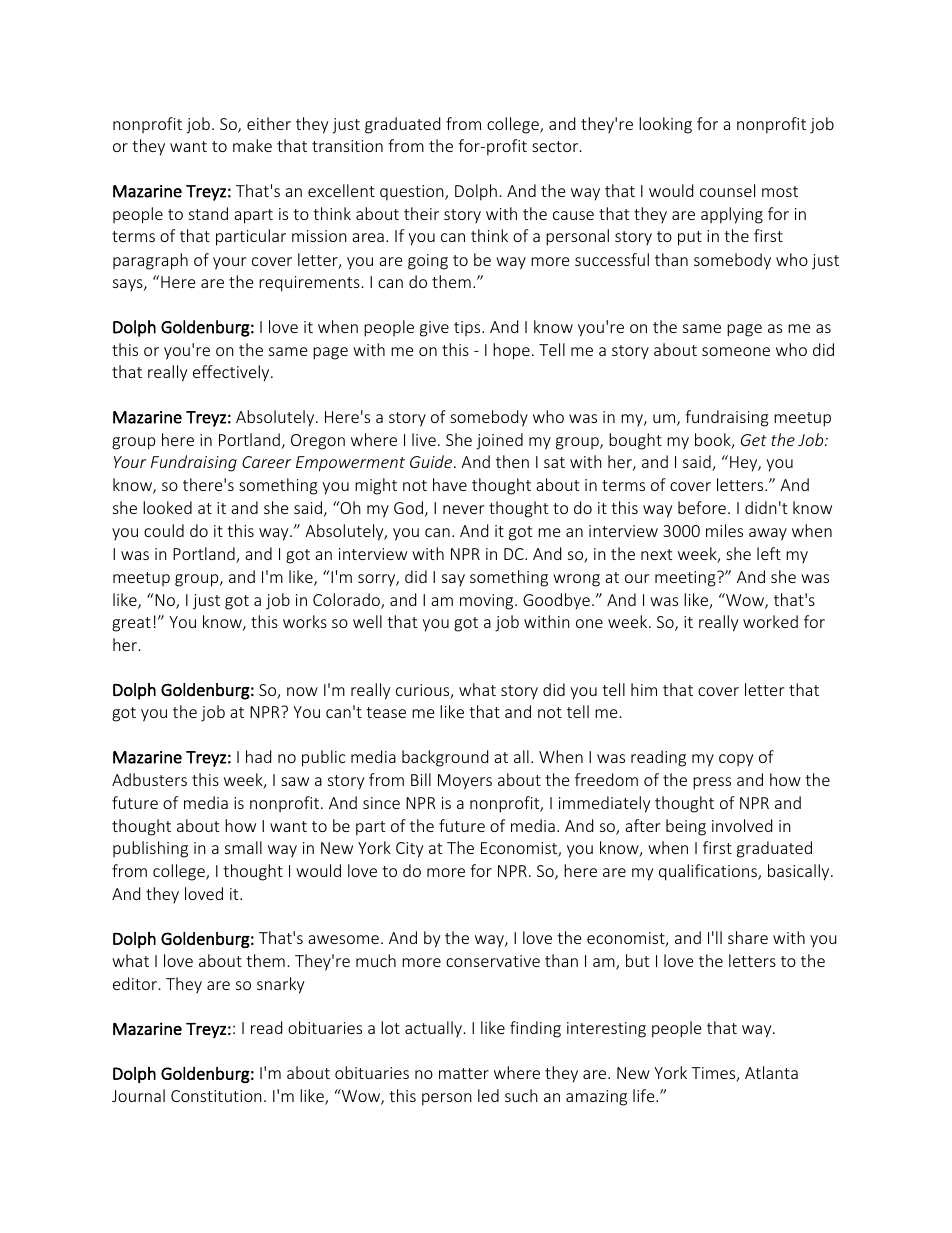 The image size is (952, 1233). What do you see at coordinates (252, 145) in the screenshot?
I see `make` at bounding box center [252, 145].
